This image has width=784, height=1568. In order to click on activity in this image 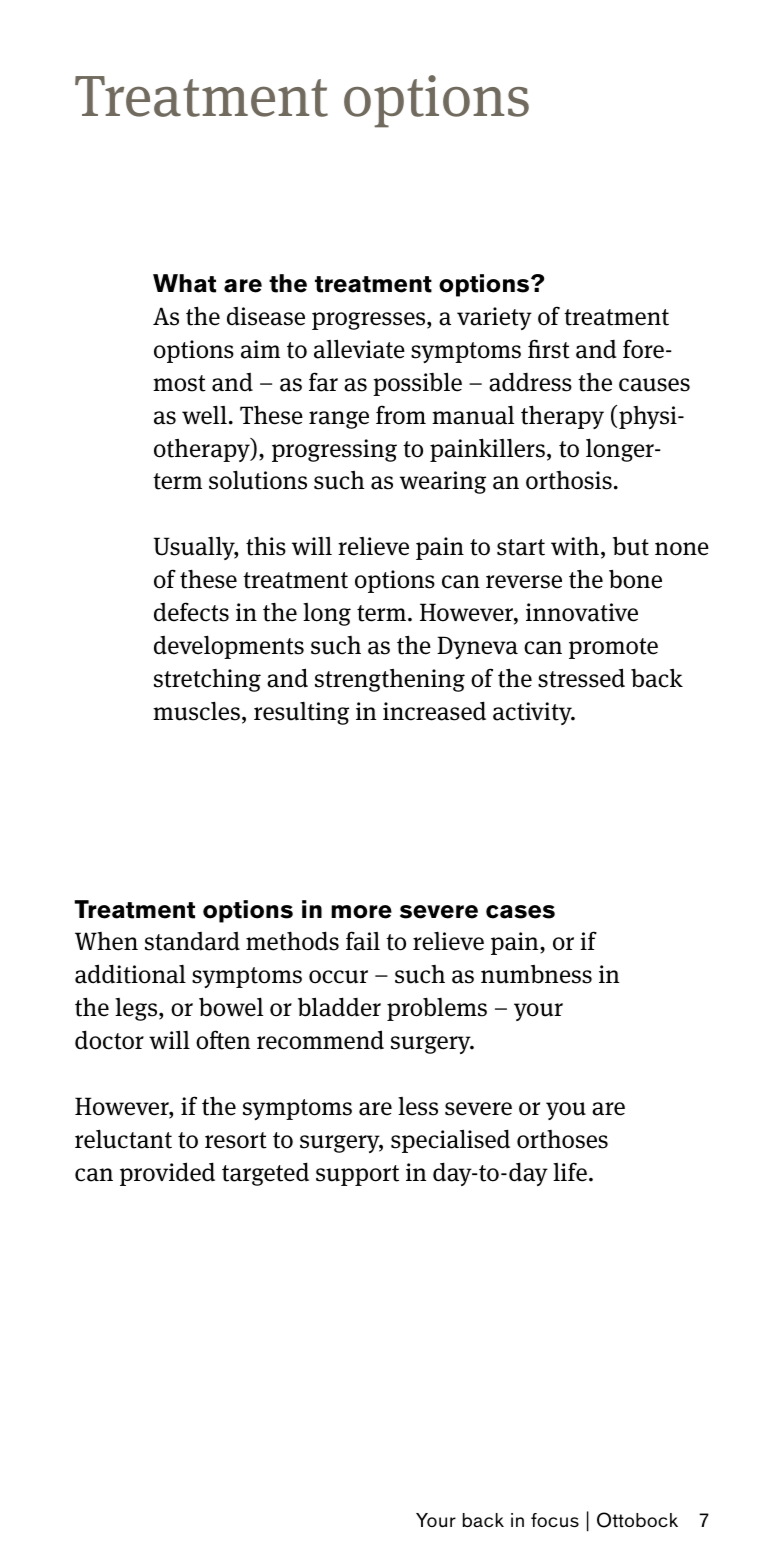, I will do `click(533, 713)`.
